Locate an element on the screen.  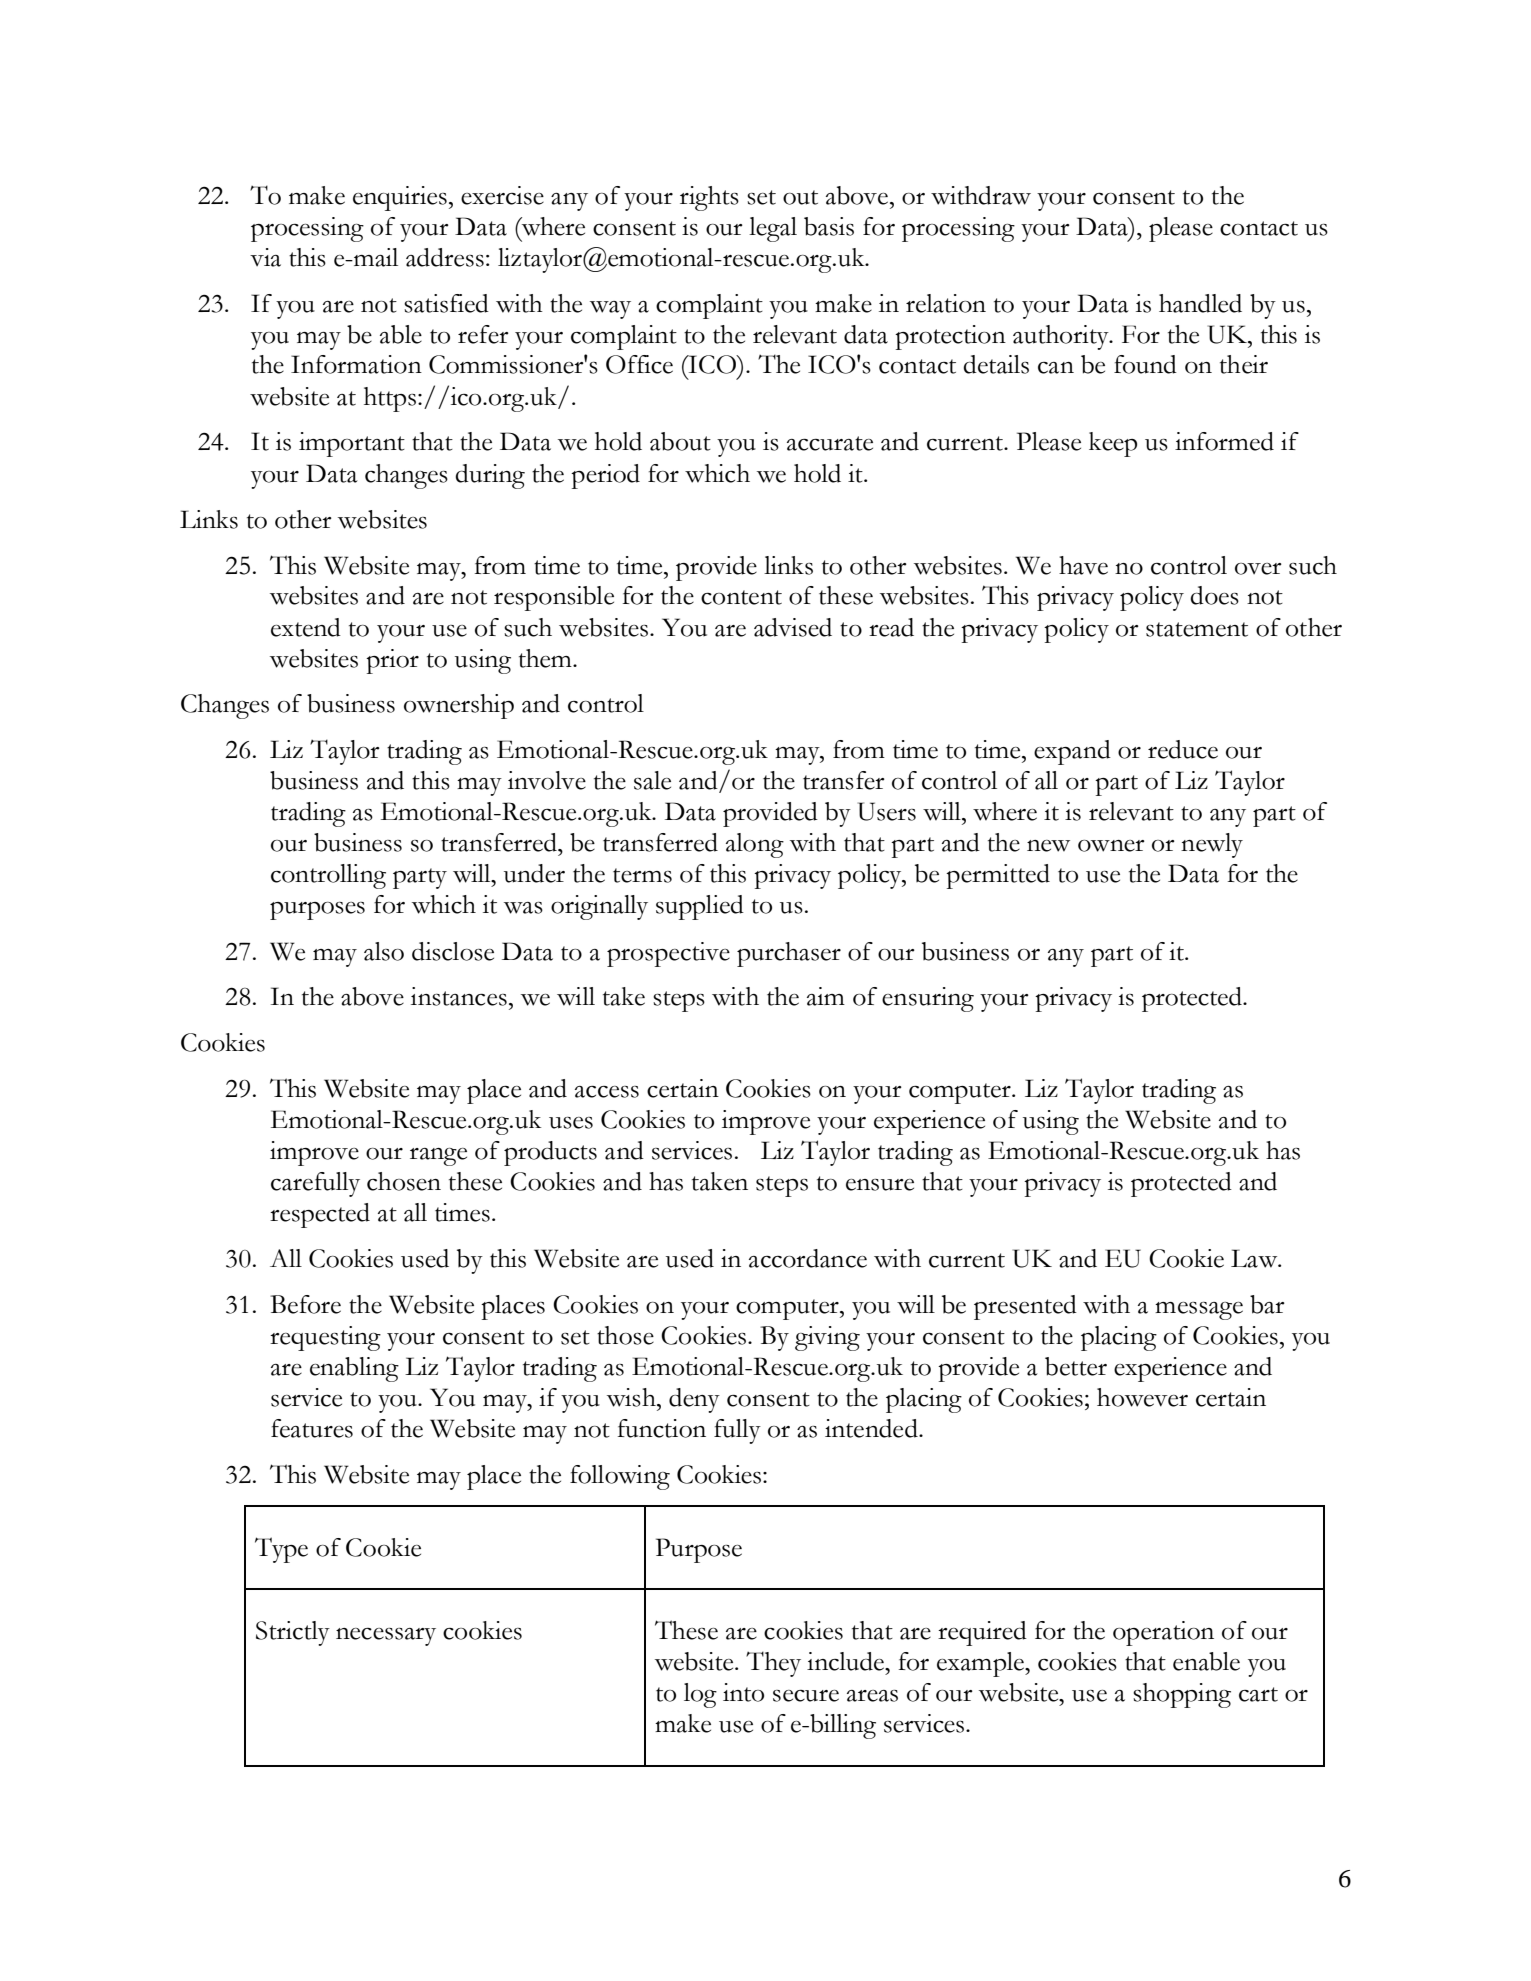
They is located at coordinates (773, 1664).
